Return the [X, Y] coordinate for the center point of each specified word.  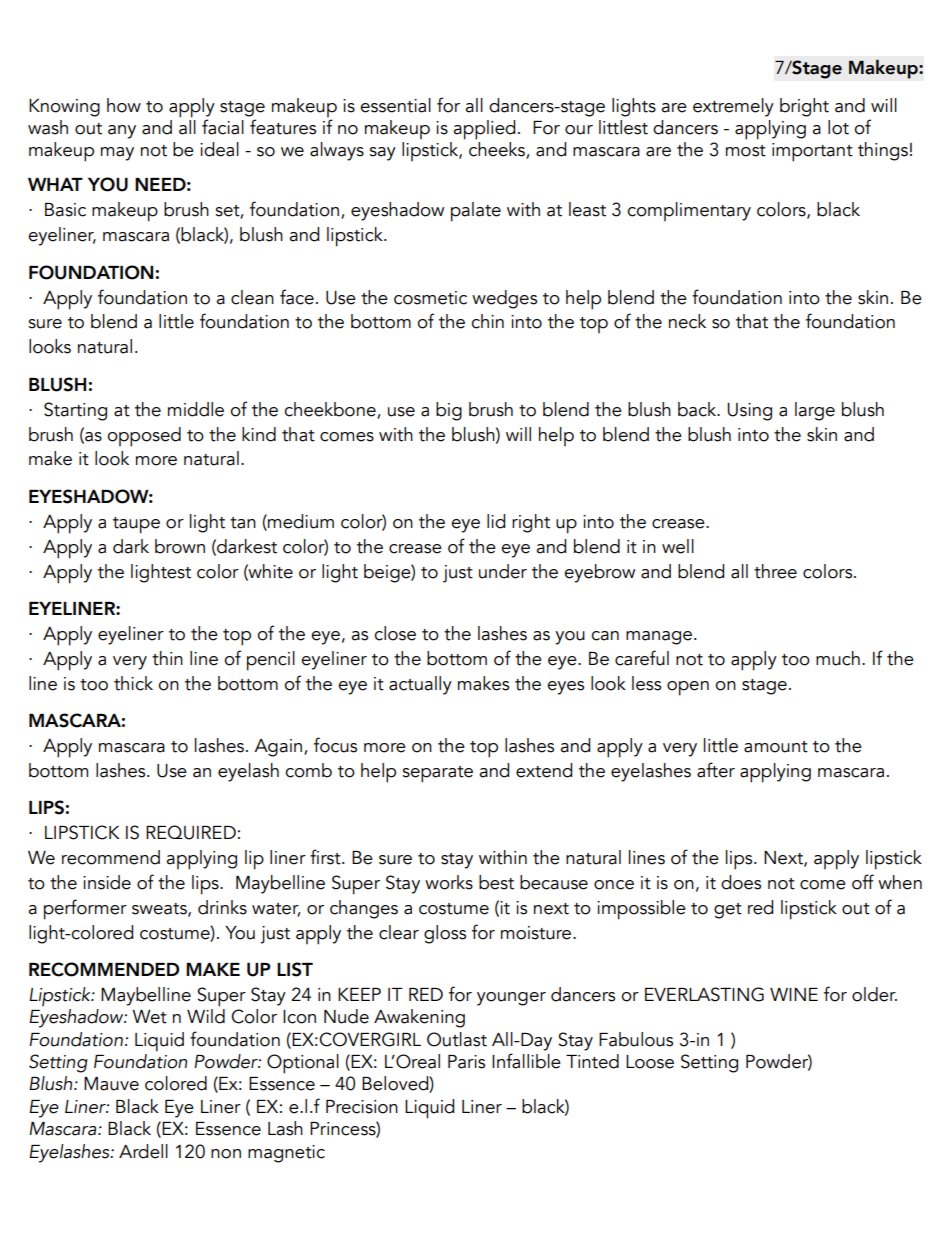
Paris [466, 1062]
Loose [650, 1062]
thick [133, 683]
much [838, 658]
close [395, 633]
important [812, 152]
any [122, 132]
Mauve [111, 1084]
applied [484, 130]
